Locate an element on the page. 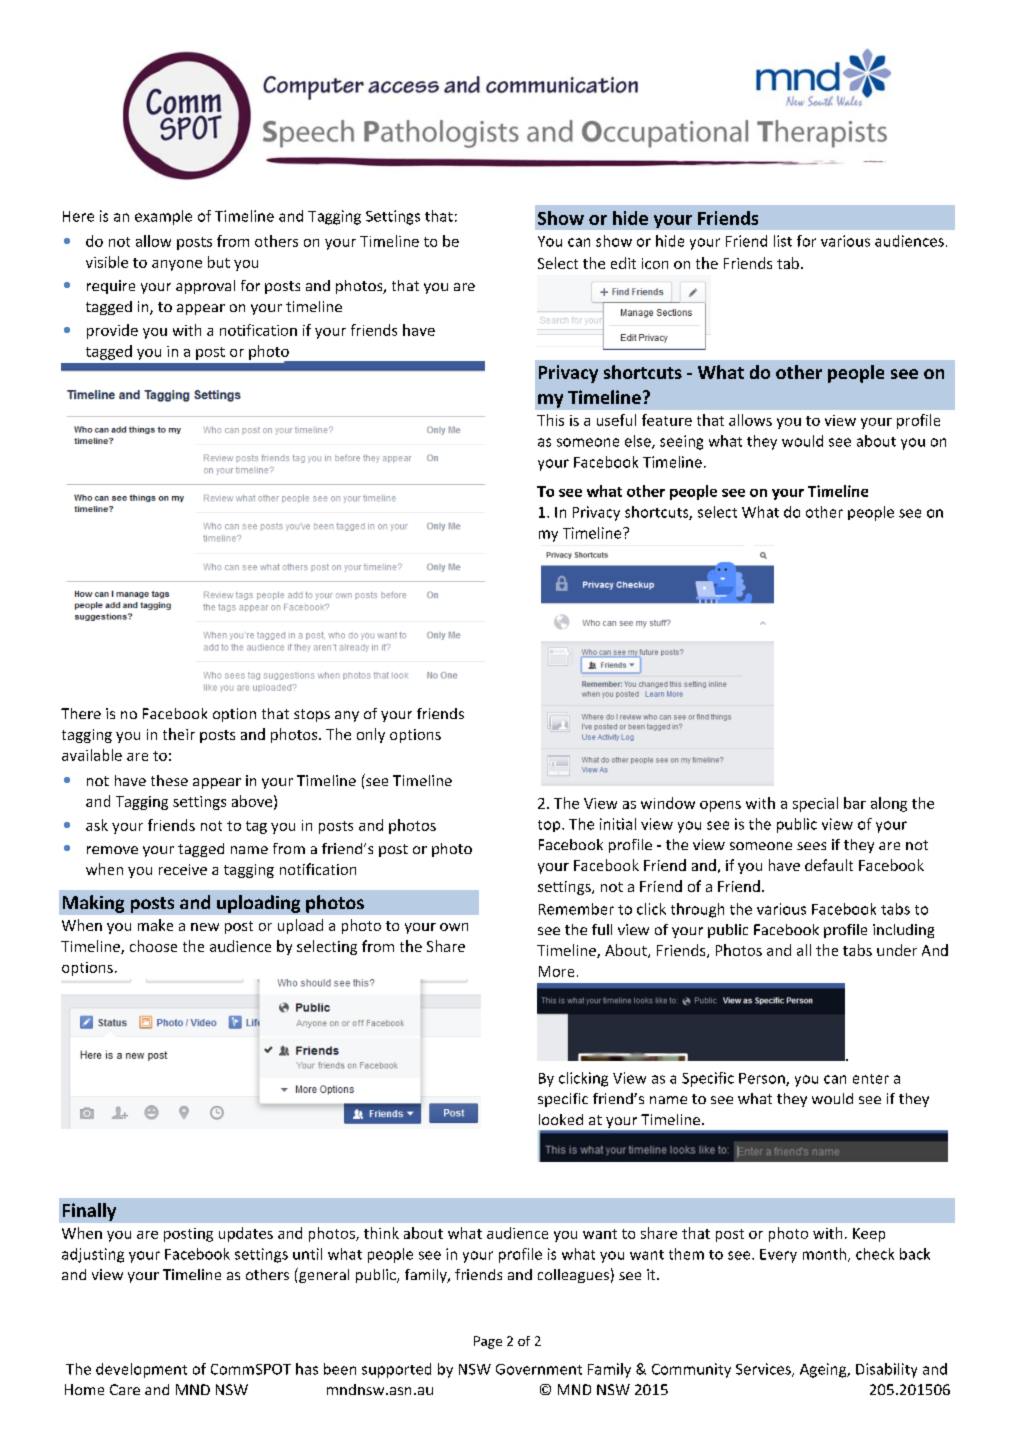  list is located at coordinates (783, 241).
